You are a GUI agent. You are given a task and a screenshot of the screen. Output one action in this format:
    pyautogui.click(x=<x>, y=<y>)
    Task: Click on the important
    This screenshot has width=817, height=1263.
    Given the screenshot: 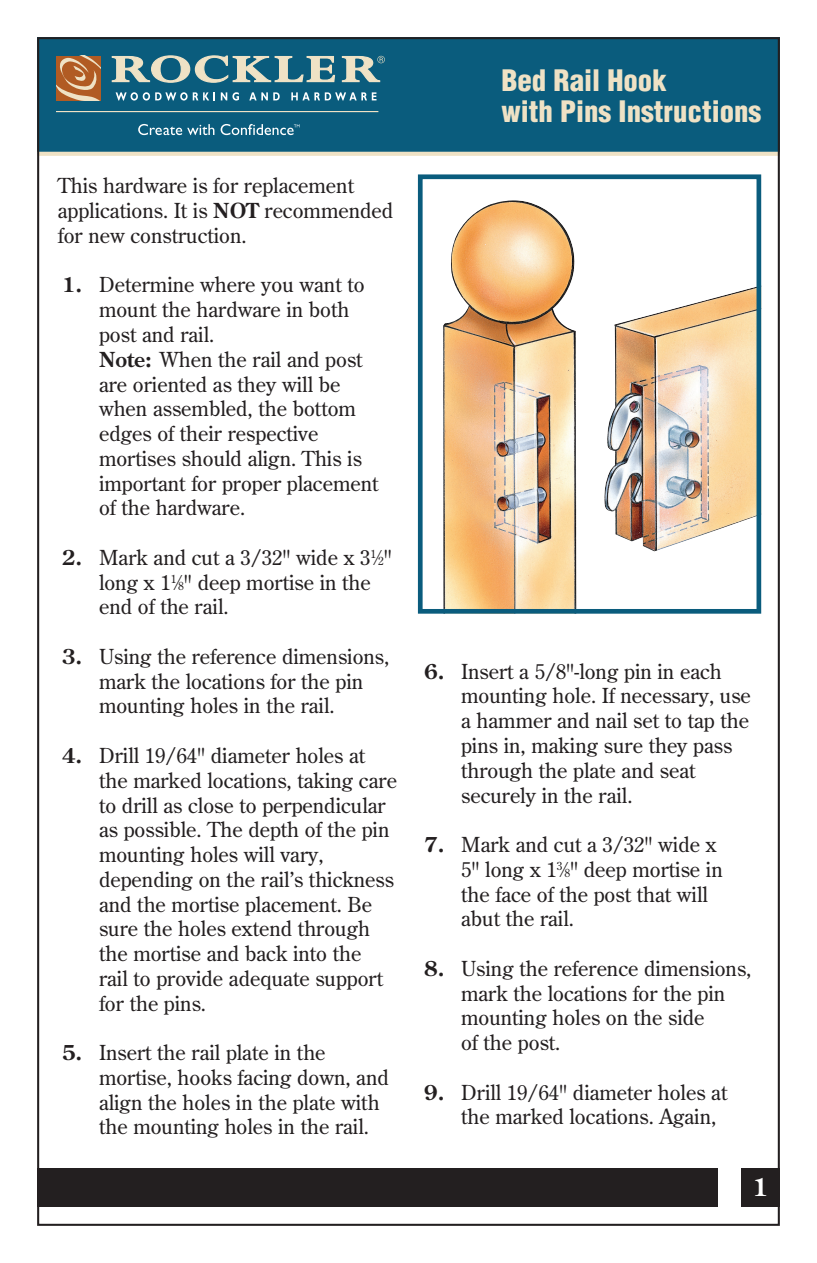 What is the action you would take?
    pyautogui.click(x=142, y=485)
